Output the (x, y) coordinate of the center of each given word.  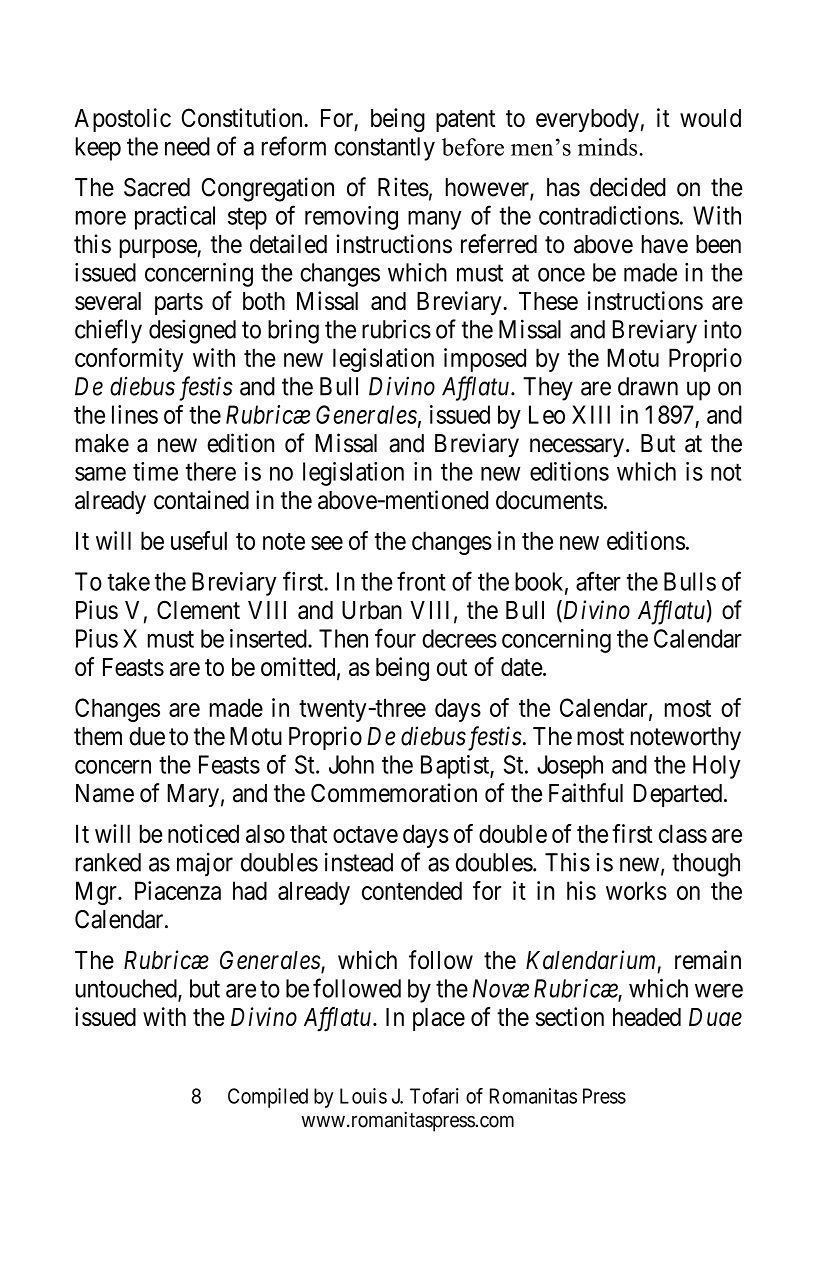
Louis (363, 1096)
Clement (198, 610)
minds (609, 147)
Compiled (268, 1098)
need (187, 146)
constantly (384, 149)
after (598, 581)
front (421, 581)
